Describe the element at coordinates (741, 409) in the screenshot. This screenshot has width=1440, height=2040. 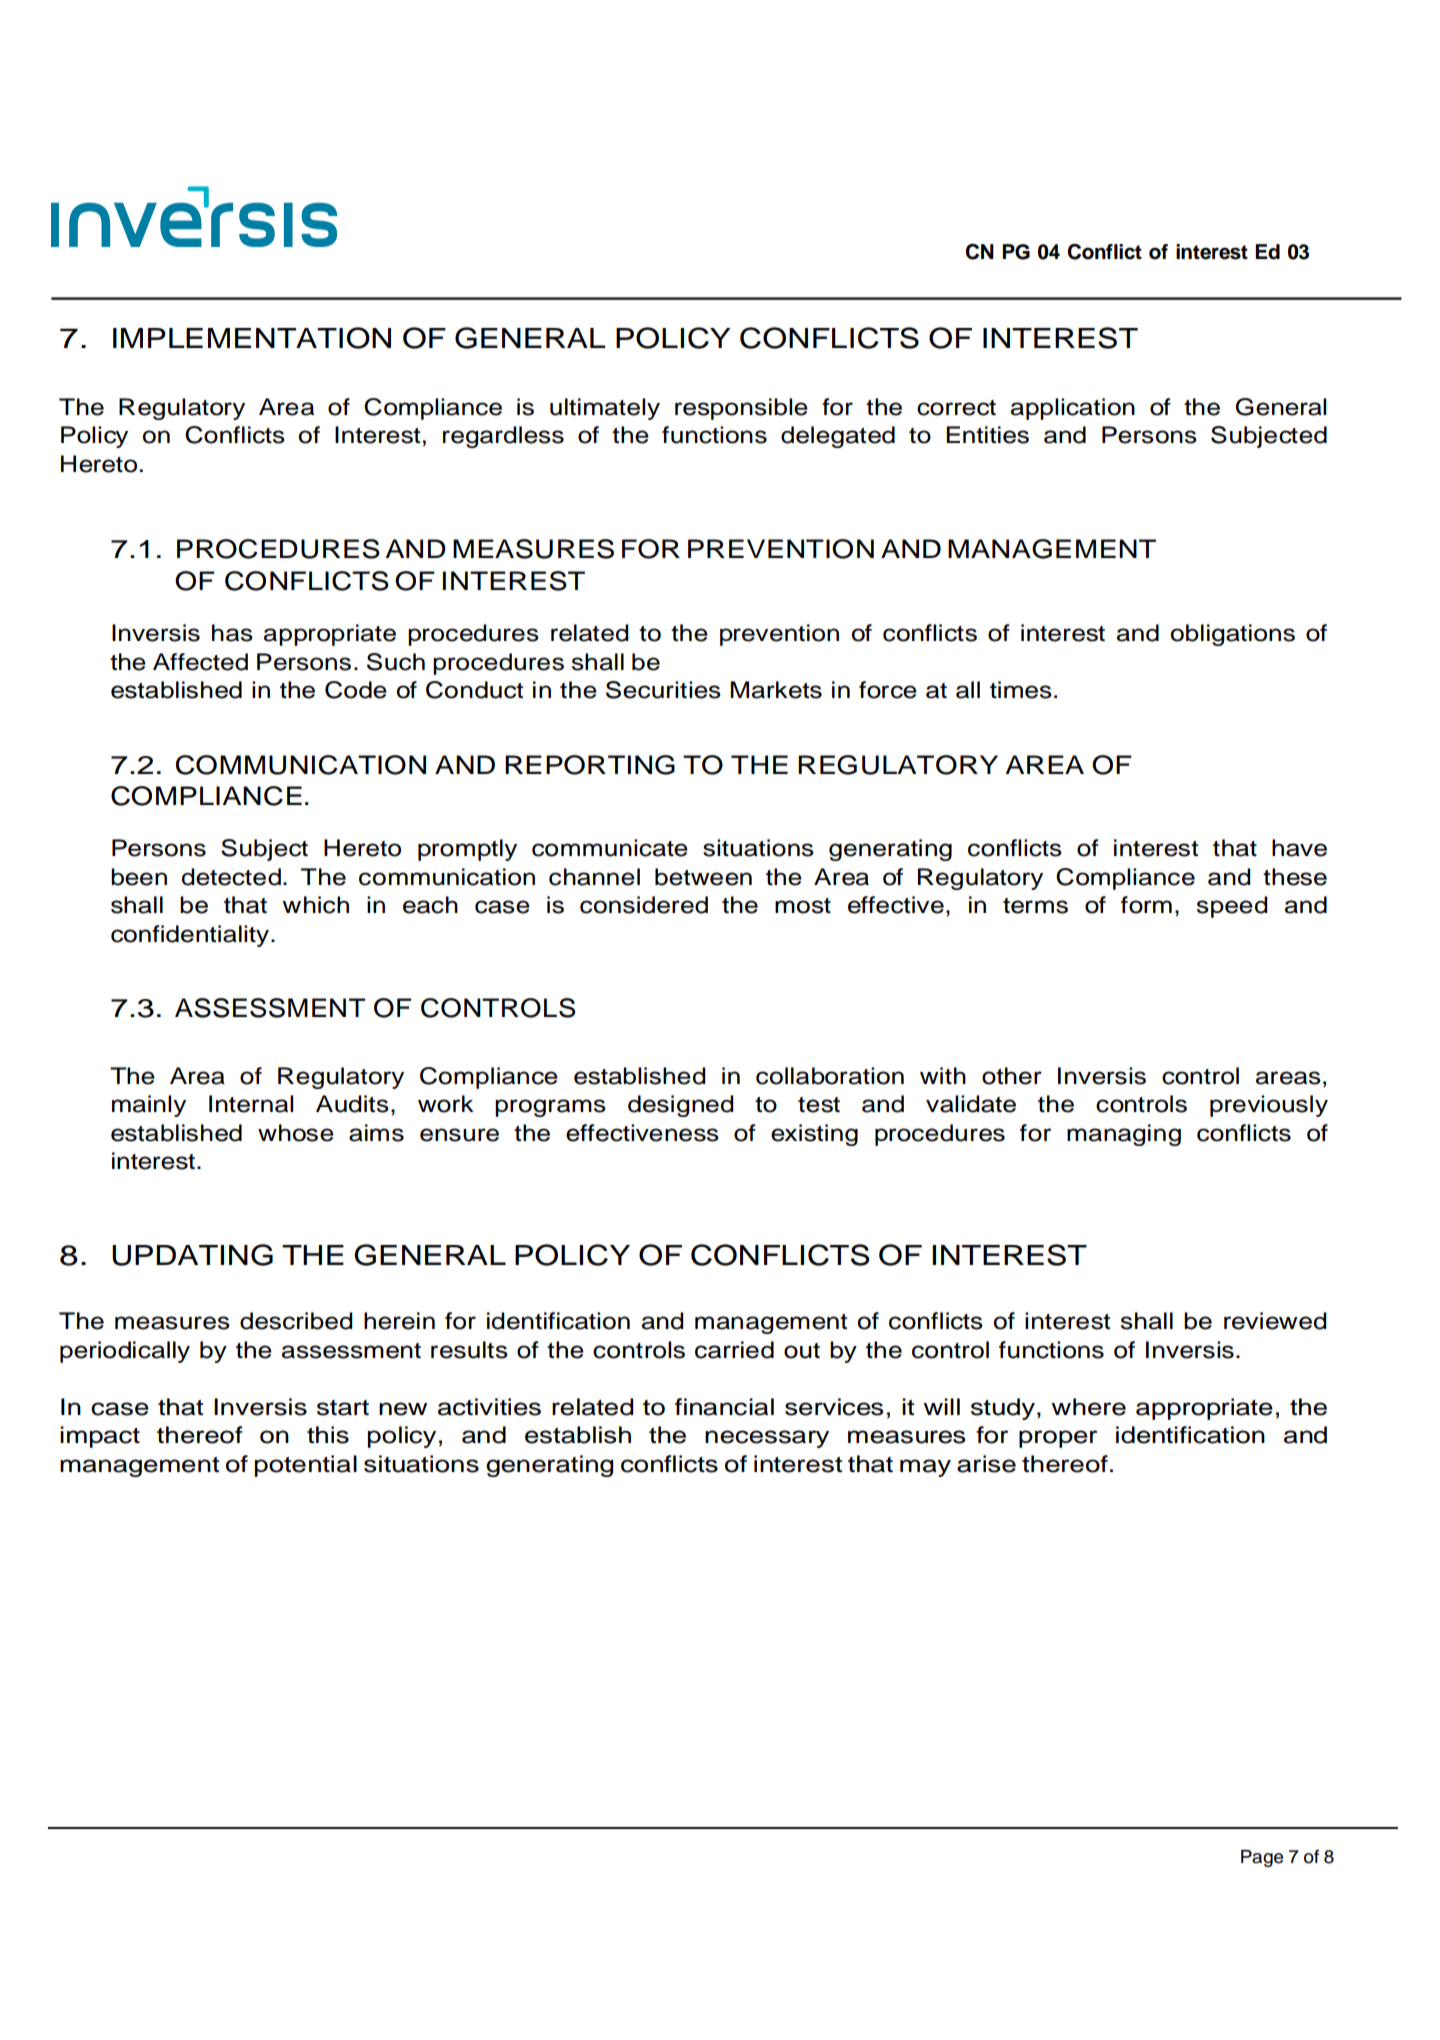
I see `responsible` at that location.
